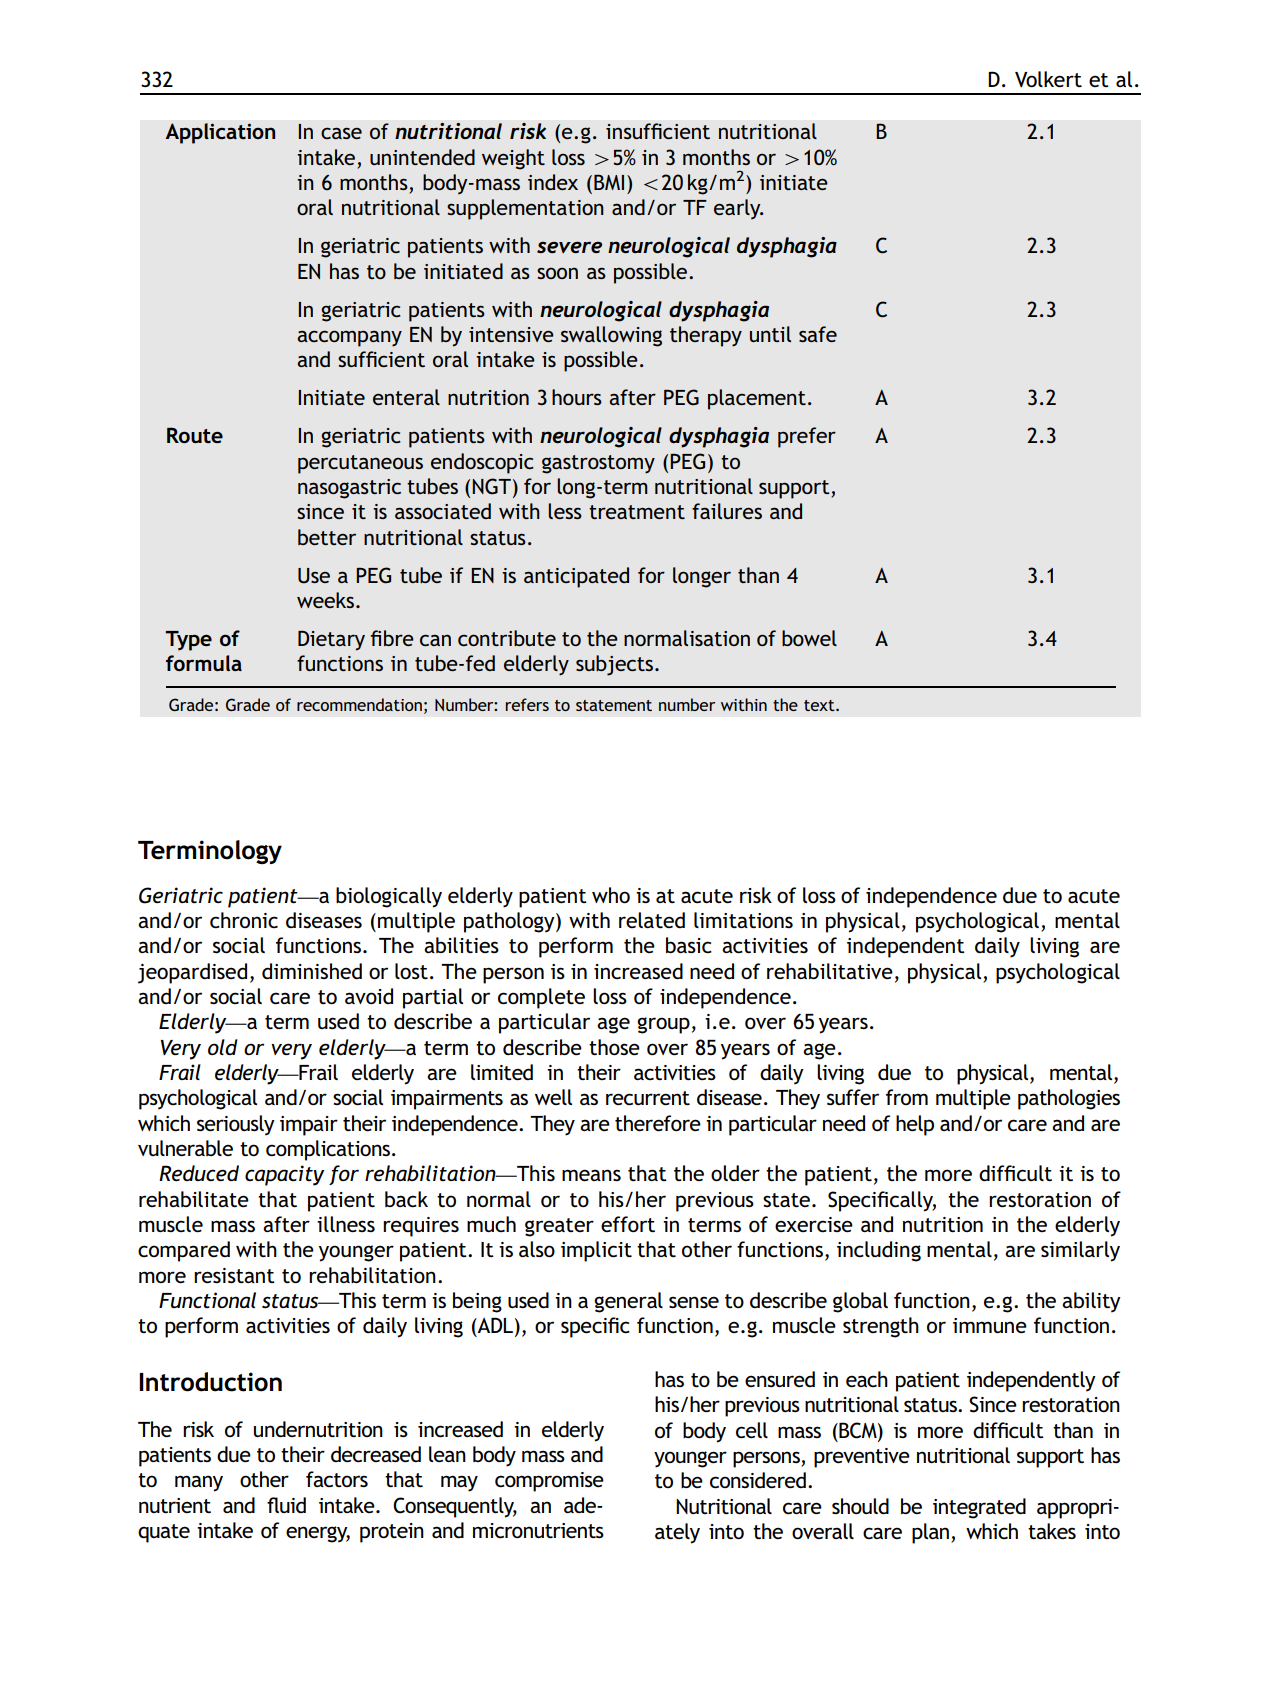 The image size is (1261, 1682). I want to click on compromise, so click(549, 1482).
